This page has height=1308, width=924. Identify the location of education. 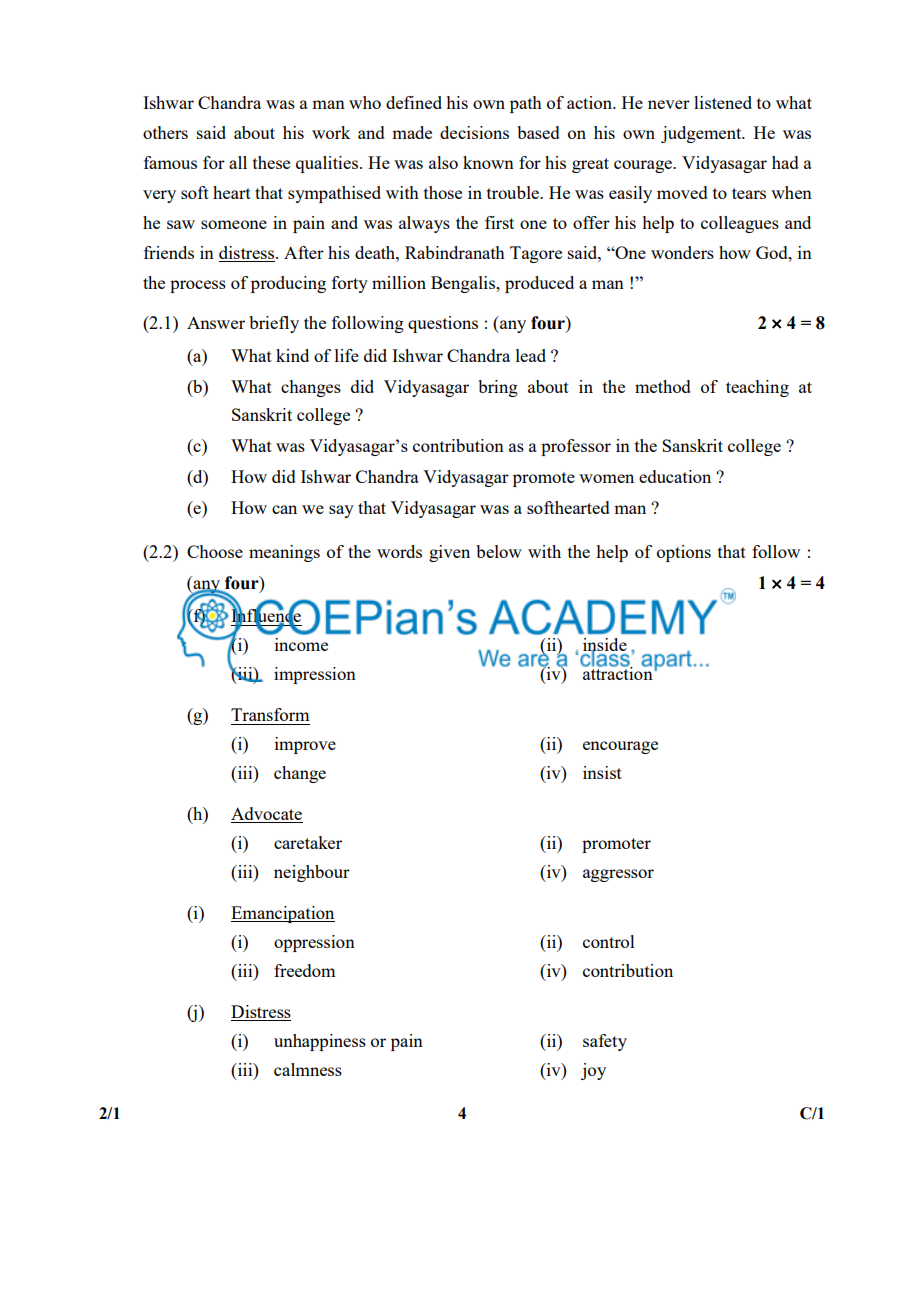
(675, 476).
